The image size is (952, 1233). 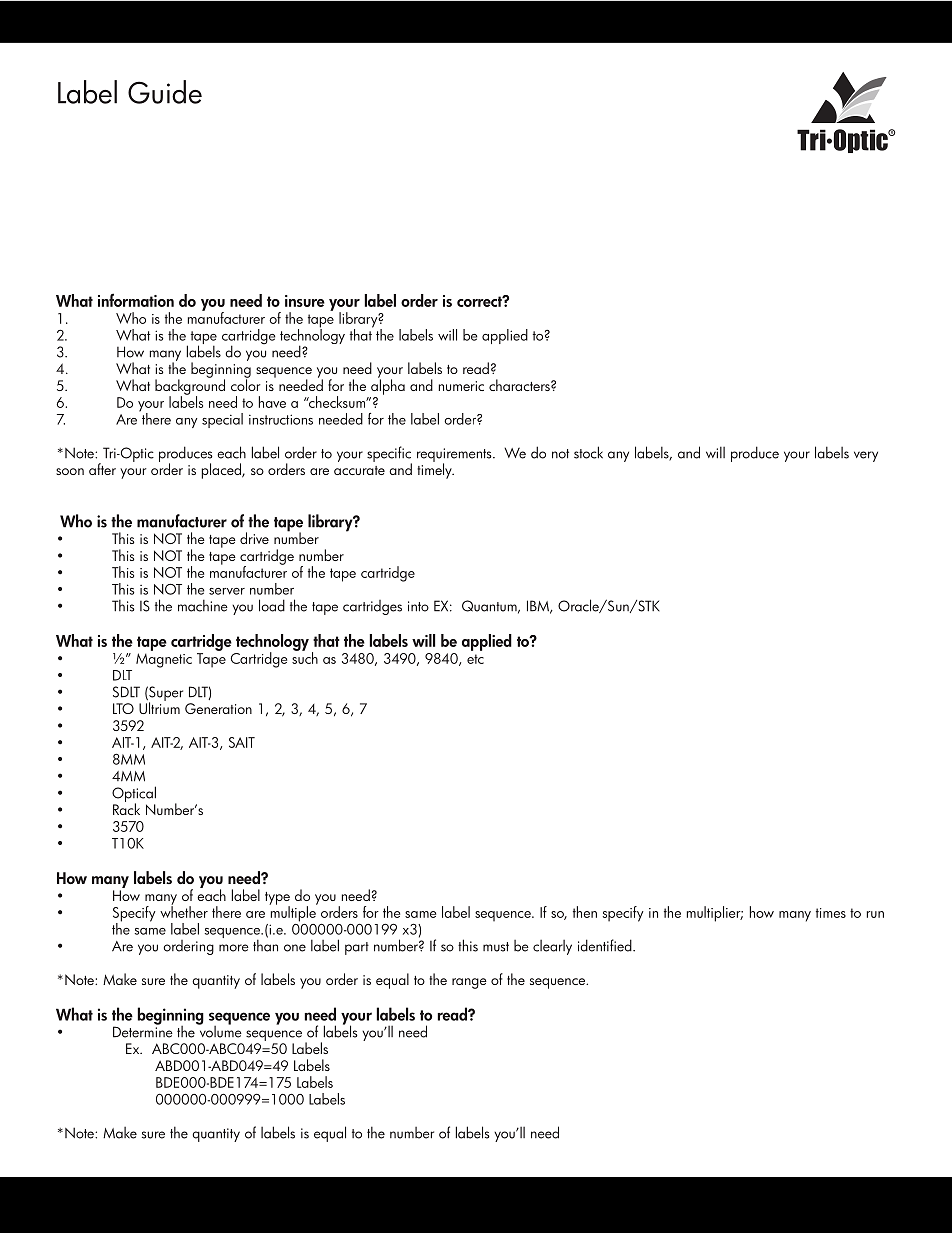 What do you see at coordinates (461, 386) in the document?
I see `numeric` at bounding box center [461, 386].
